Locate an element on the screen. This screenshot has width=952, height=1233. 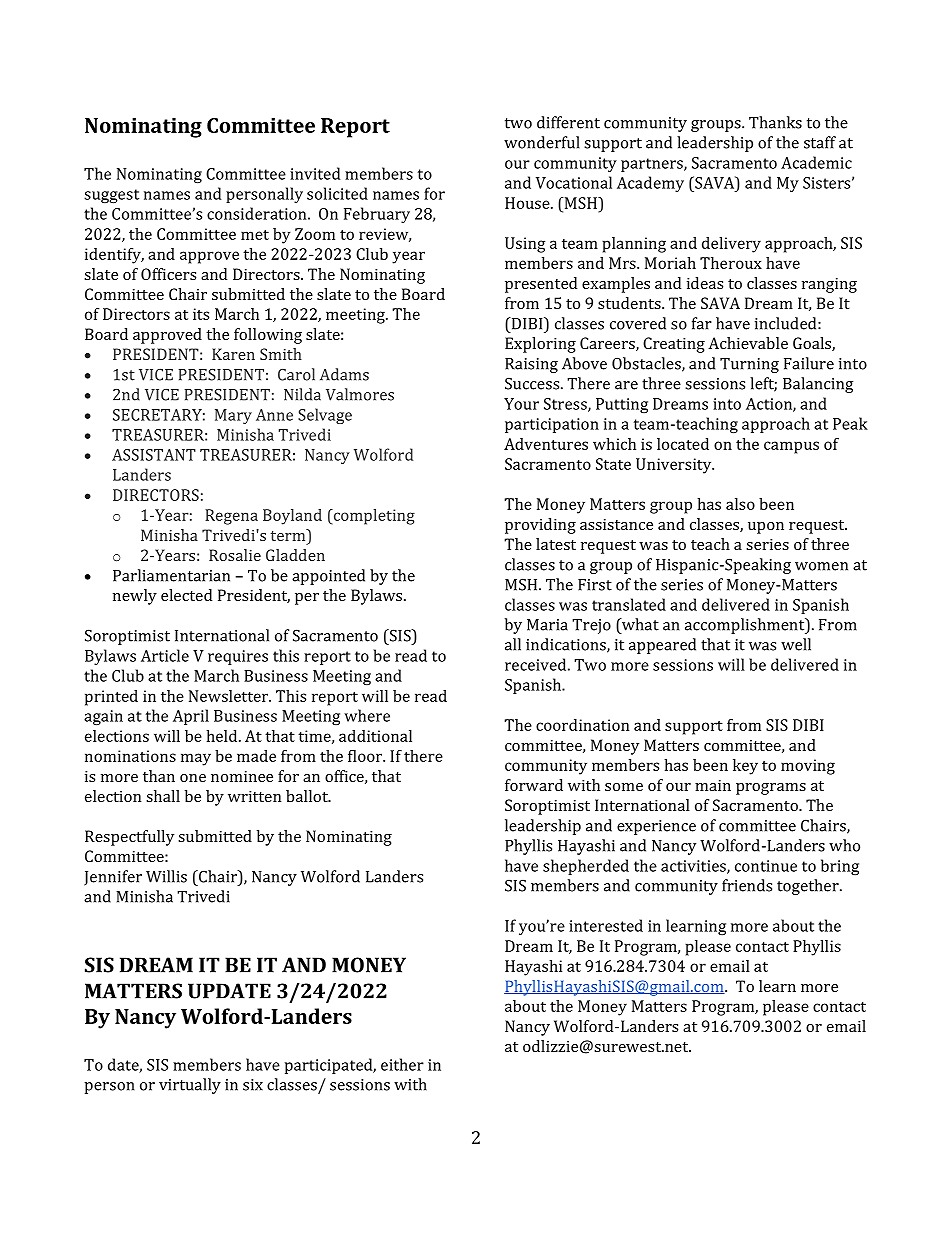
ASSISTANT is located at coordinates (154, 455).
